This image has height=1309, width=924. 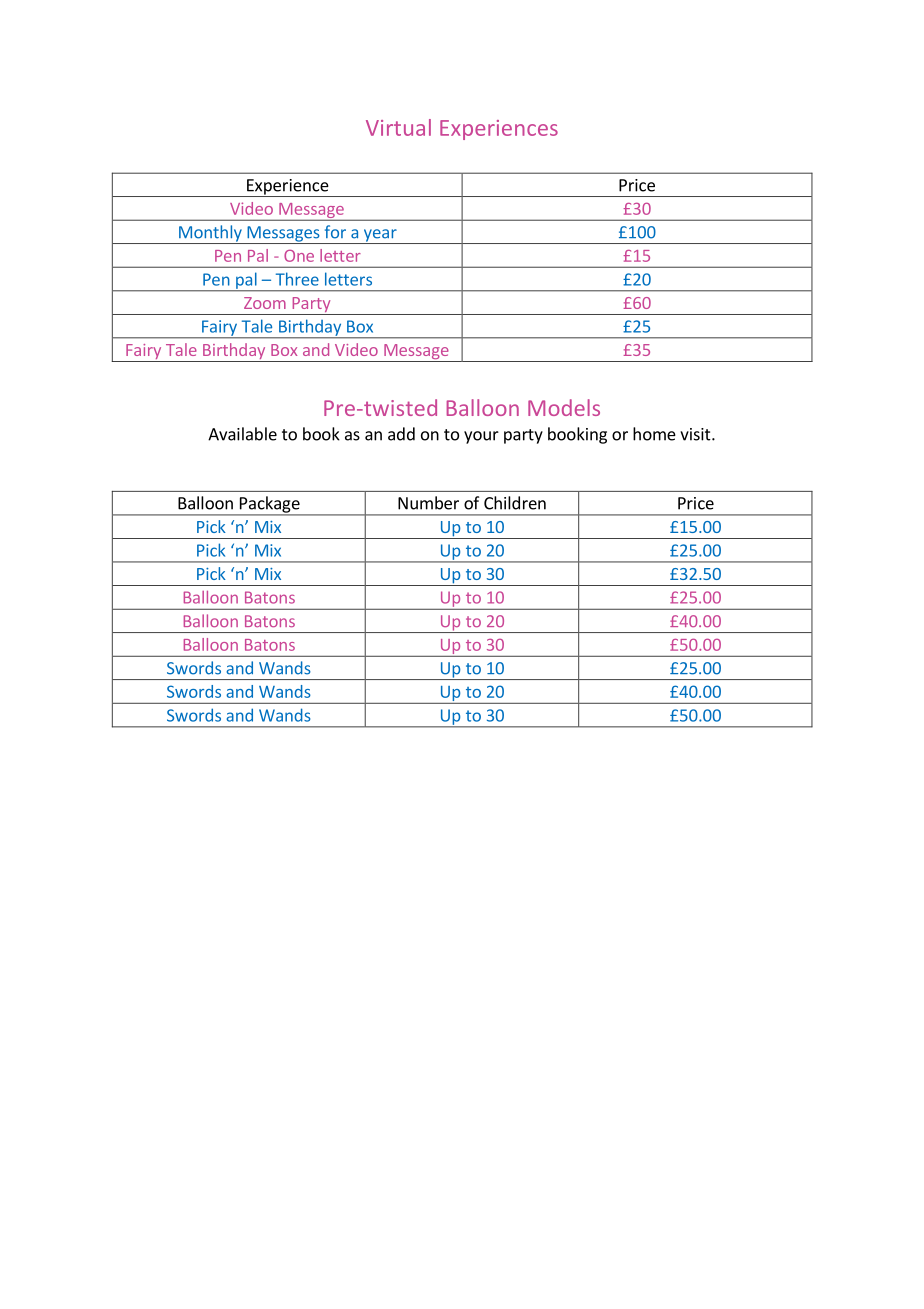 What do you see at coordinates (564, 407) in the image?
I see `Models` at bounding box center [564, 407].
